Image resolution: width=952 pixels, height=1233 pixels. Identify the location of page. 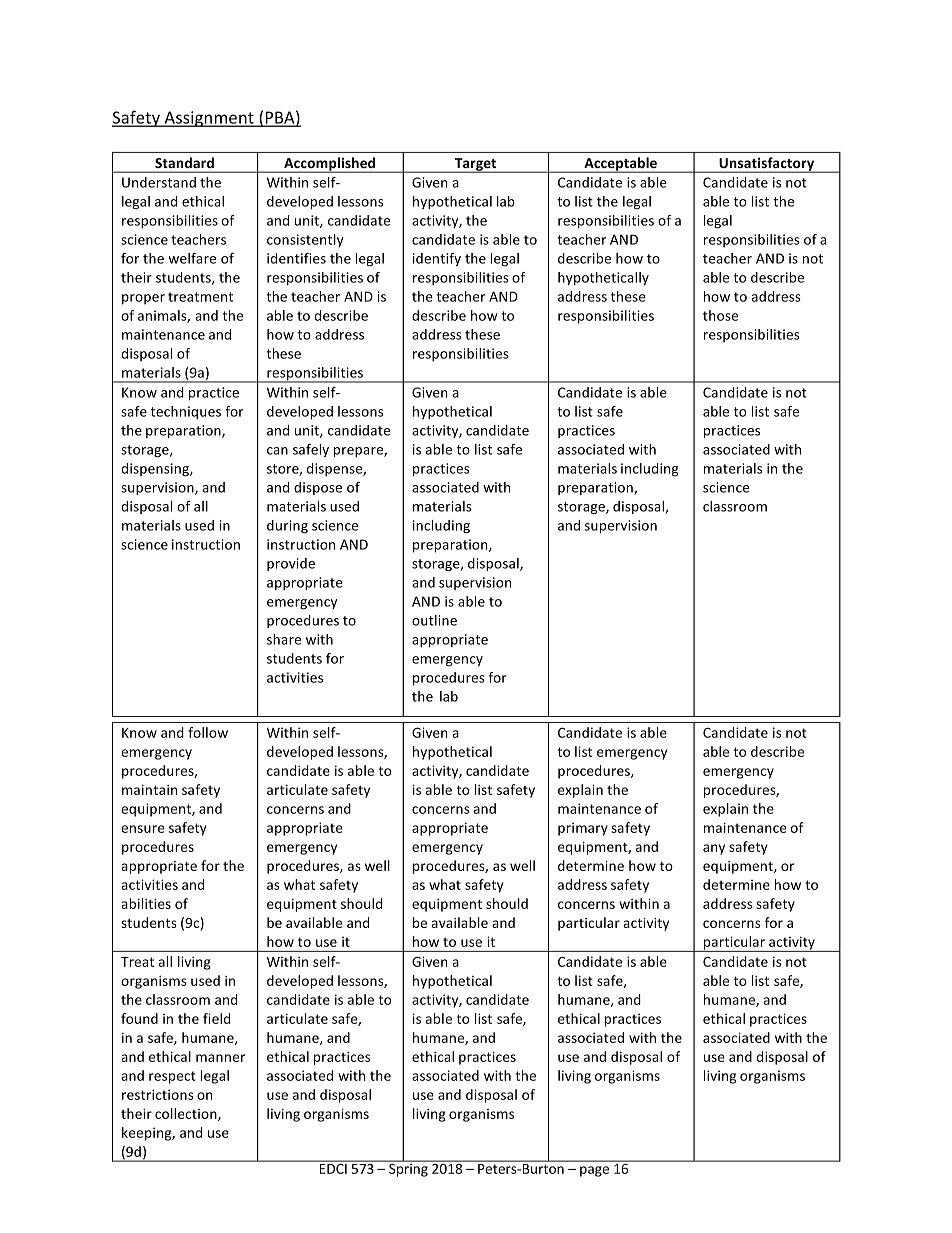
(594, 1171).
